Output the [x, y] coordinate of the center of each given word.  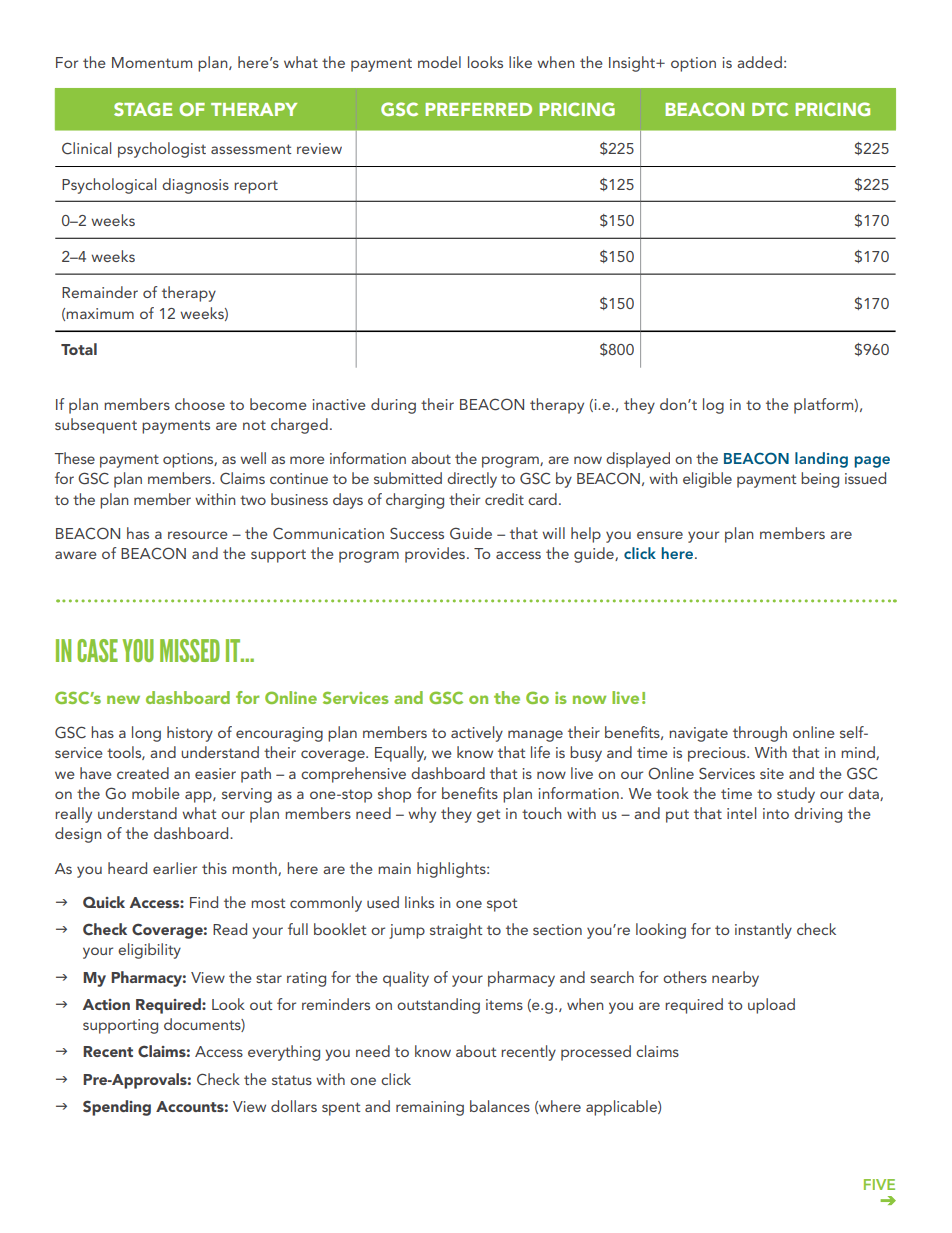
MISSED [190, 650]
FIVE [879, 1184]
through [760, 734]
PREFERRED [478, 109]
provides [435, 555]
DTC [770, 109]
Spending [117, 1108]
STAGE [143, 109]
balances [500, 1106]
